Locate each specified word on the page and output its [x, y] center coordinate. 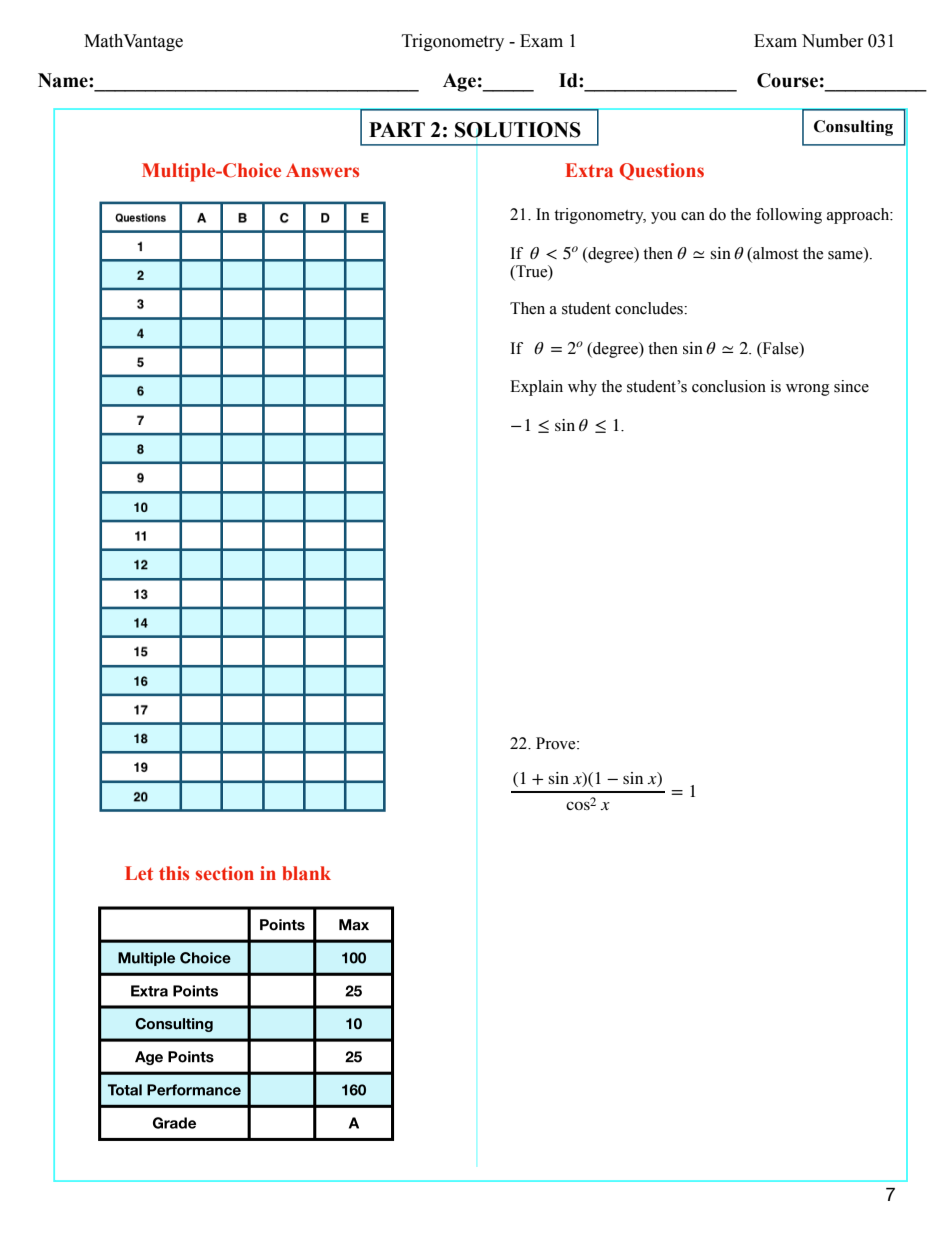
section [225, 873]
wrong [808, 390]
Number [833, 41]
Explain [536, 388]
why [582, 388]
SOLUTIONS [518, 130]
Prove [557, 743]
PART [397, 129]
